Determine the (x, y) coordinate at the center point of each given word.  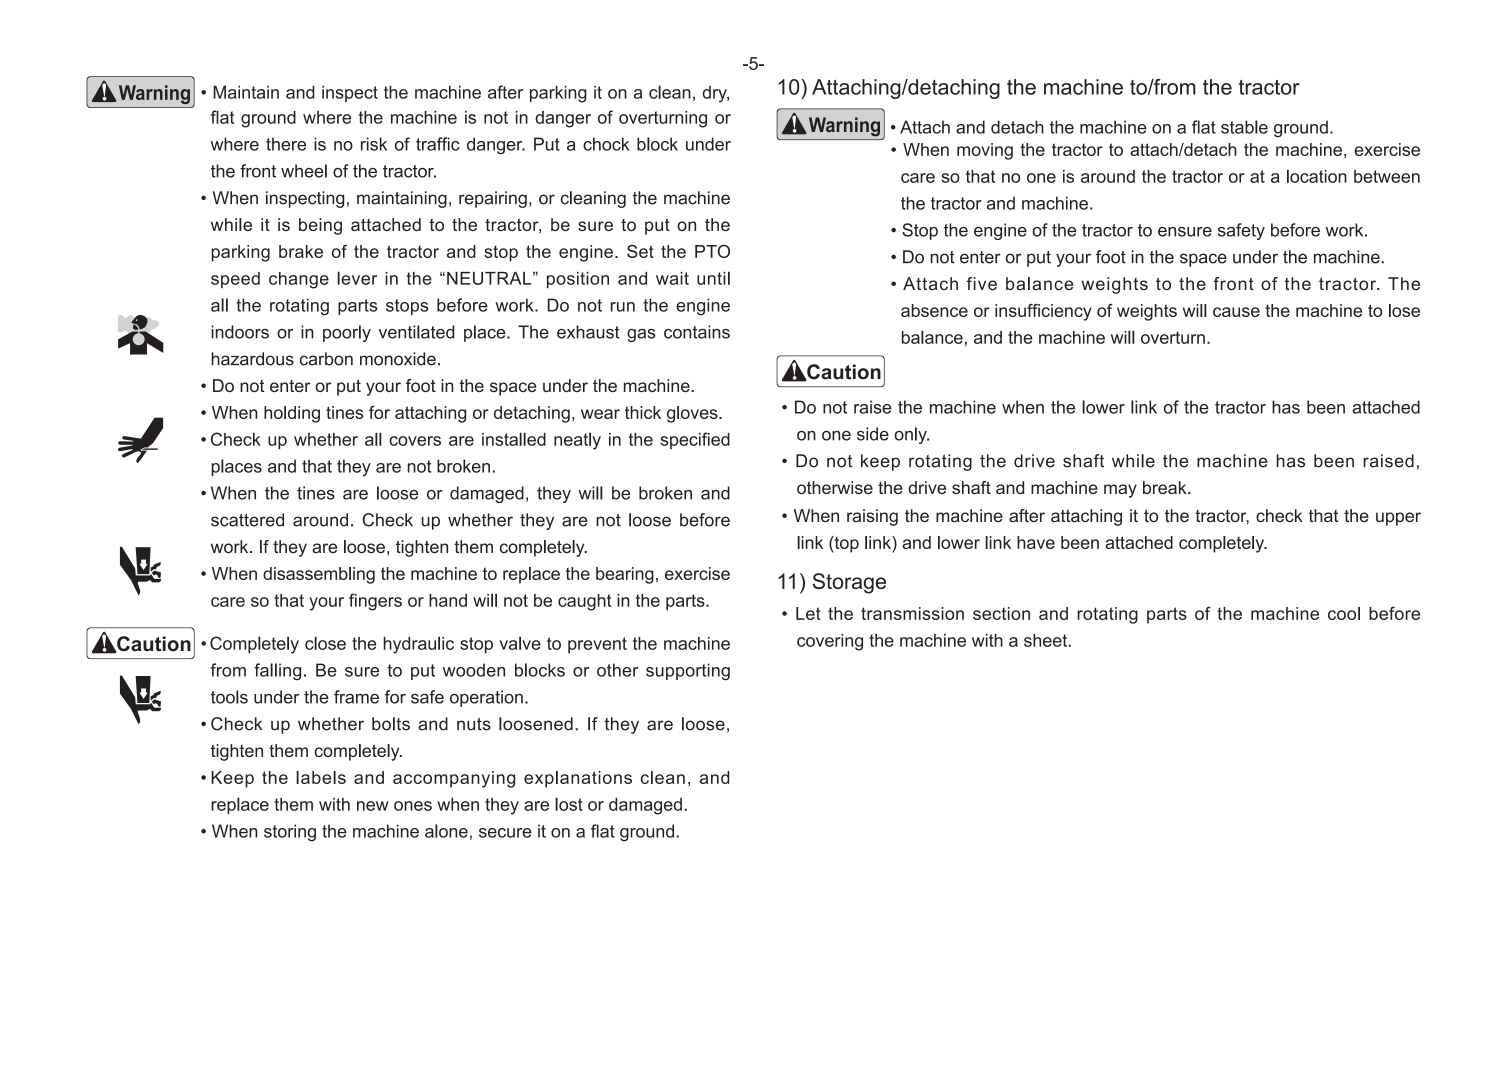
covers (415, 441)
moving (985, 151)
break (1166, 487)
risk (374, 144)
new (373, 806)
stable (1244, 127)
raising (872, 517)
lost (569, 804)
